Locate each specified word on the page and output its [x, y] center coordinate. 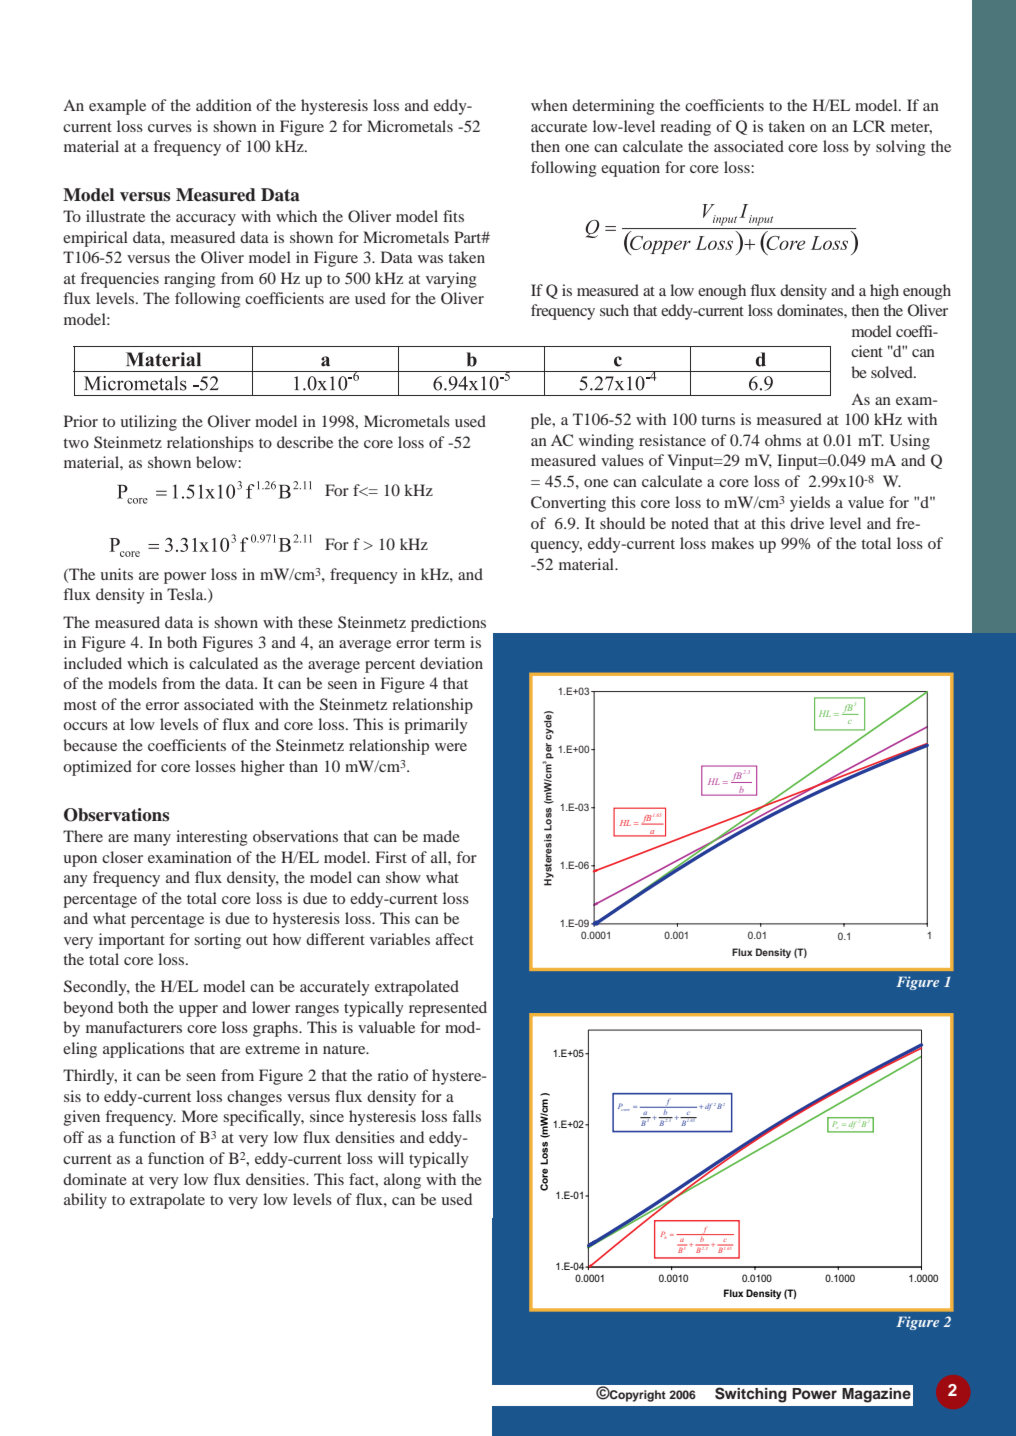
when [549, 105]
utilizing [148, 423]
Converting [568, 504]
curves [170, 128]
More [200, 1116]
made [441, 836]
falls [467, 1116]
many [152, 840]
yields [810, 504]
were [451, 747]
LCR [869, 126]
